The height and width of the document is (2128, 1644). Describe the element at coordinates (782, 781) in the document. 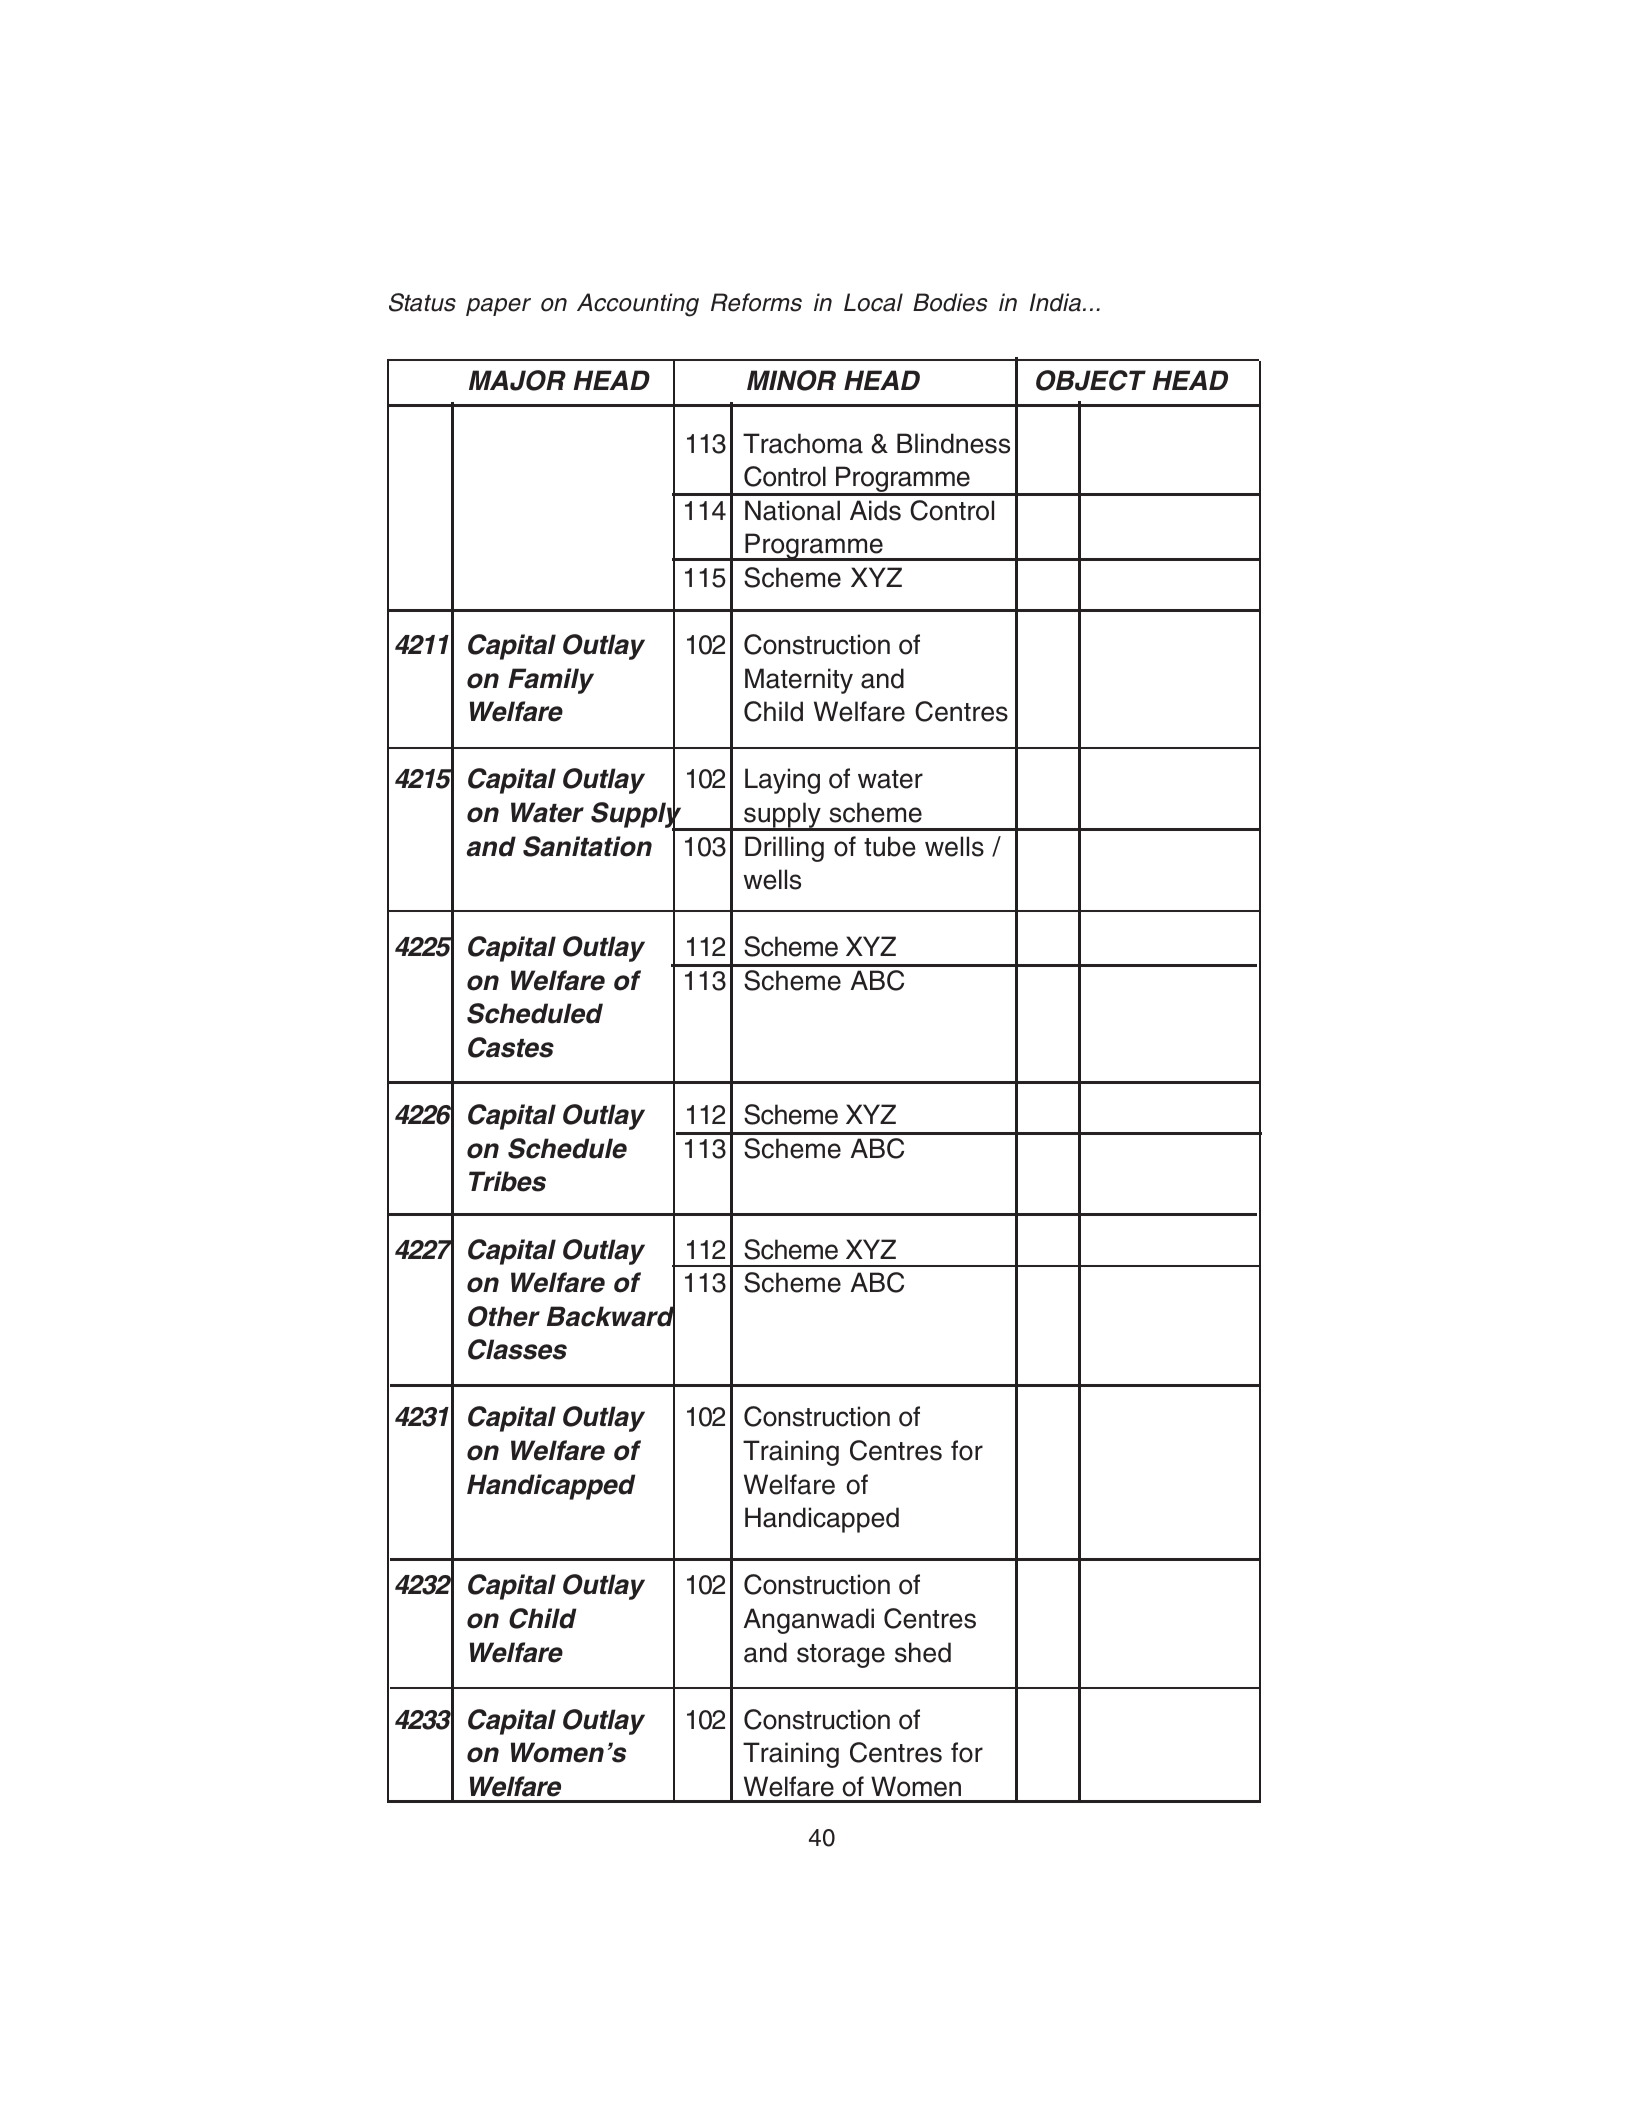

I see `Laying` at that location.
